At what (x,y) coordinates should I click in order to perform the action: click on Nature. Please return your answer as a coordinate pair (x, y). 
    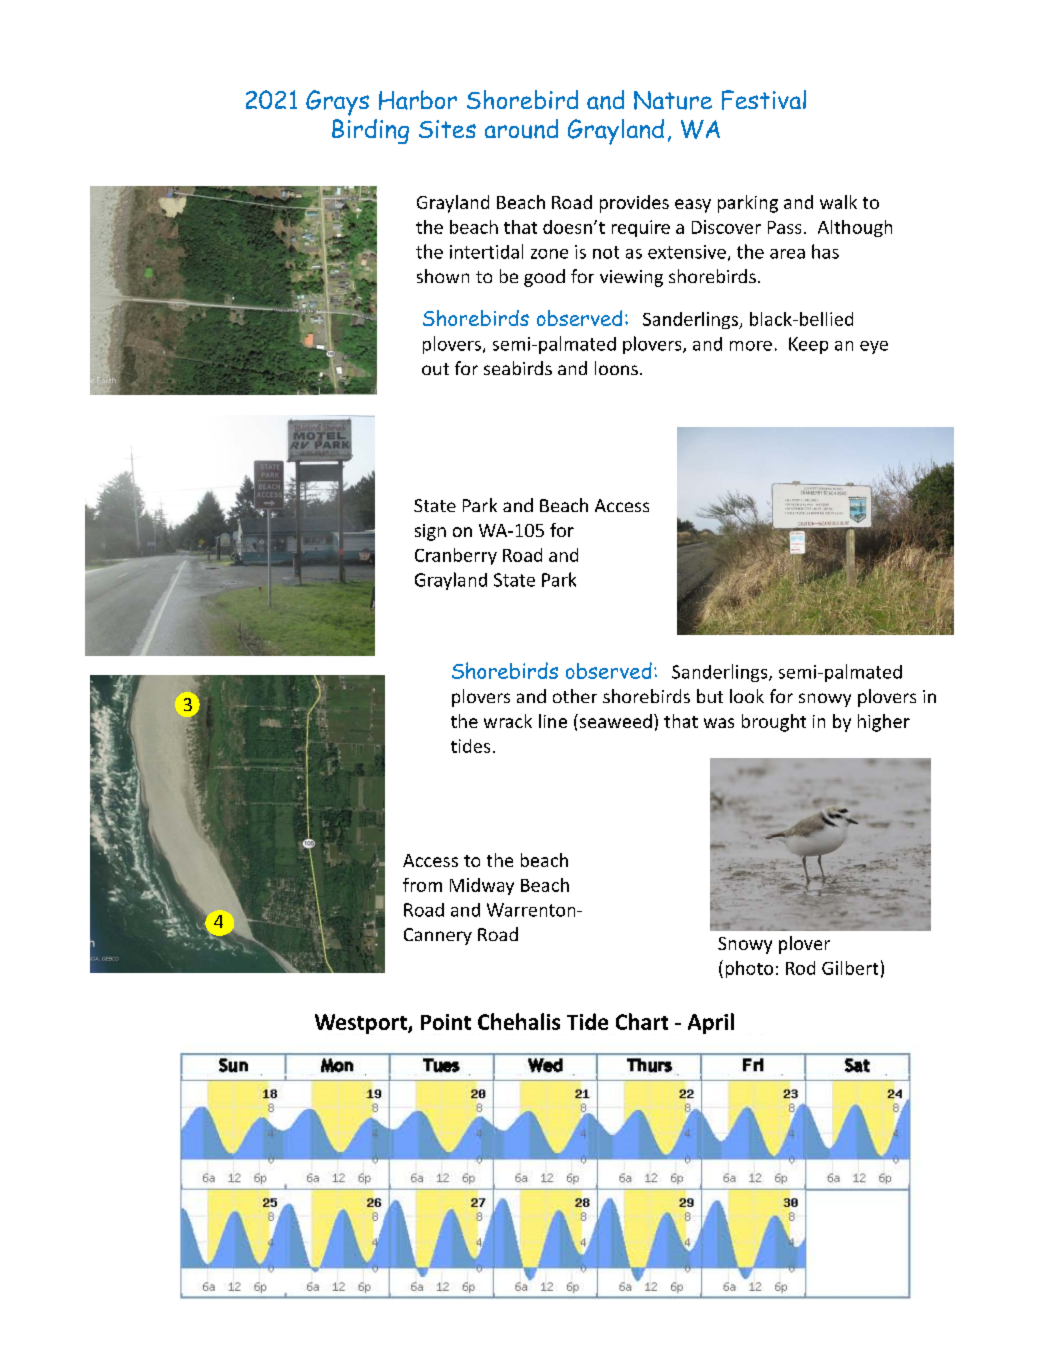
    Looking at the image, I should click on (673, 100).
